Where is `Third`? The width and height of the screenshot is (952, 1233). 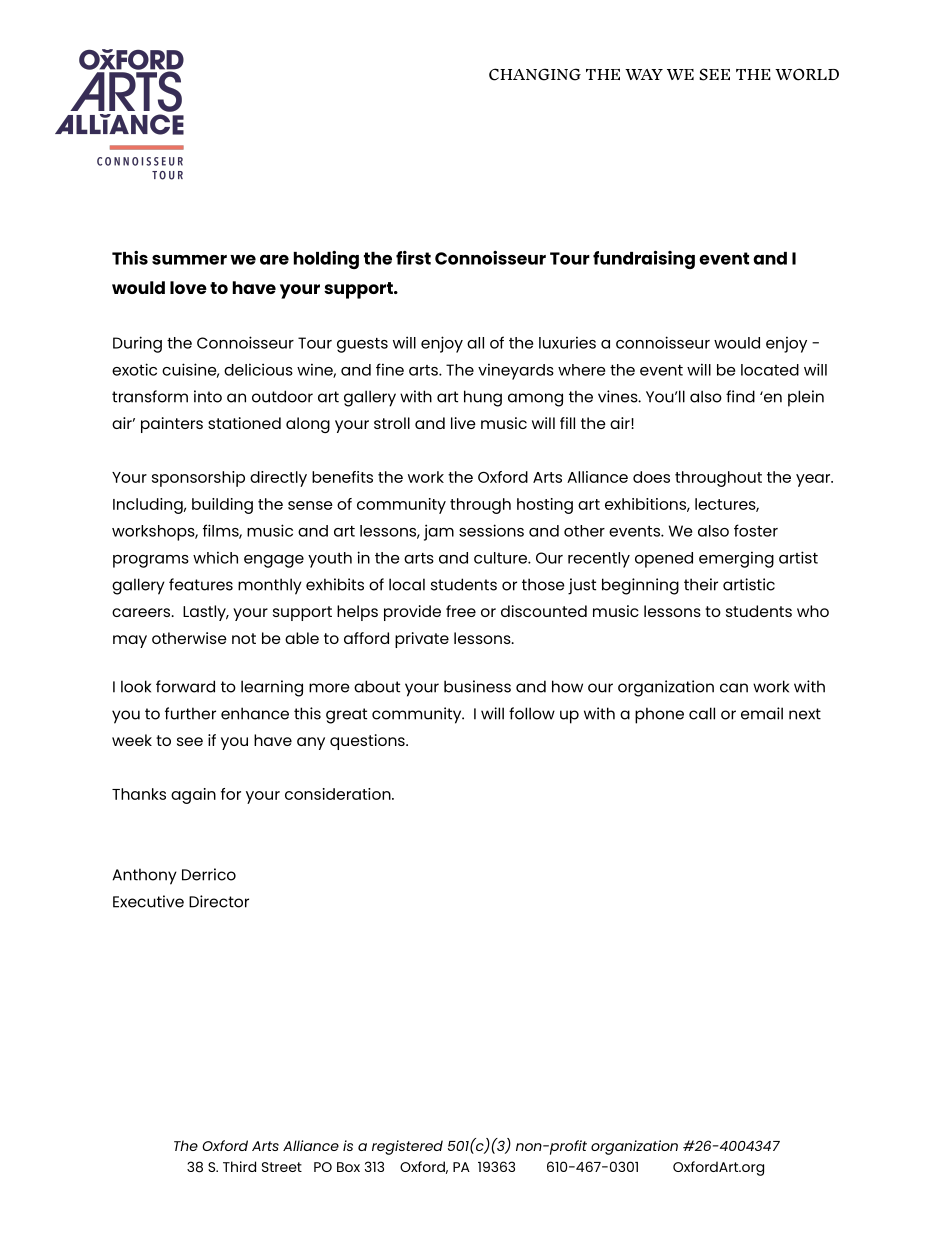 Third is located at coordinates (239, 1166).
